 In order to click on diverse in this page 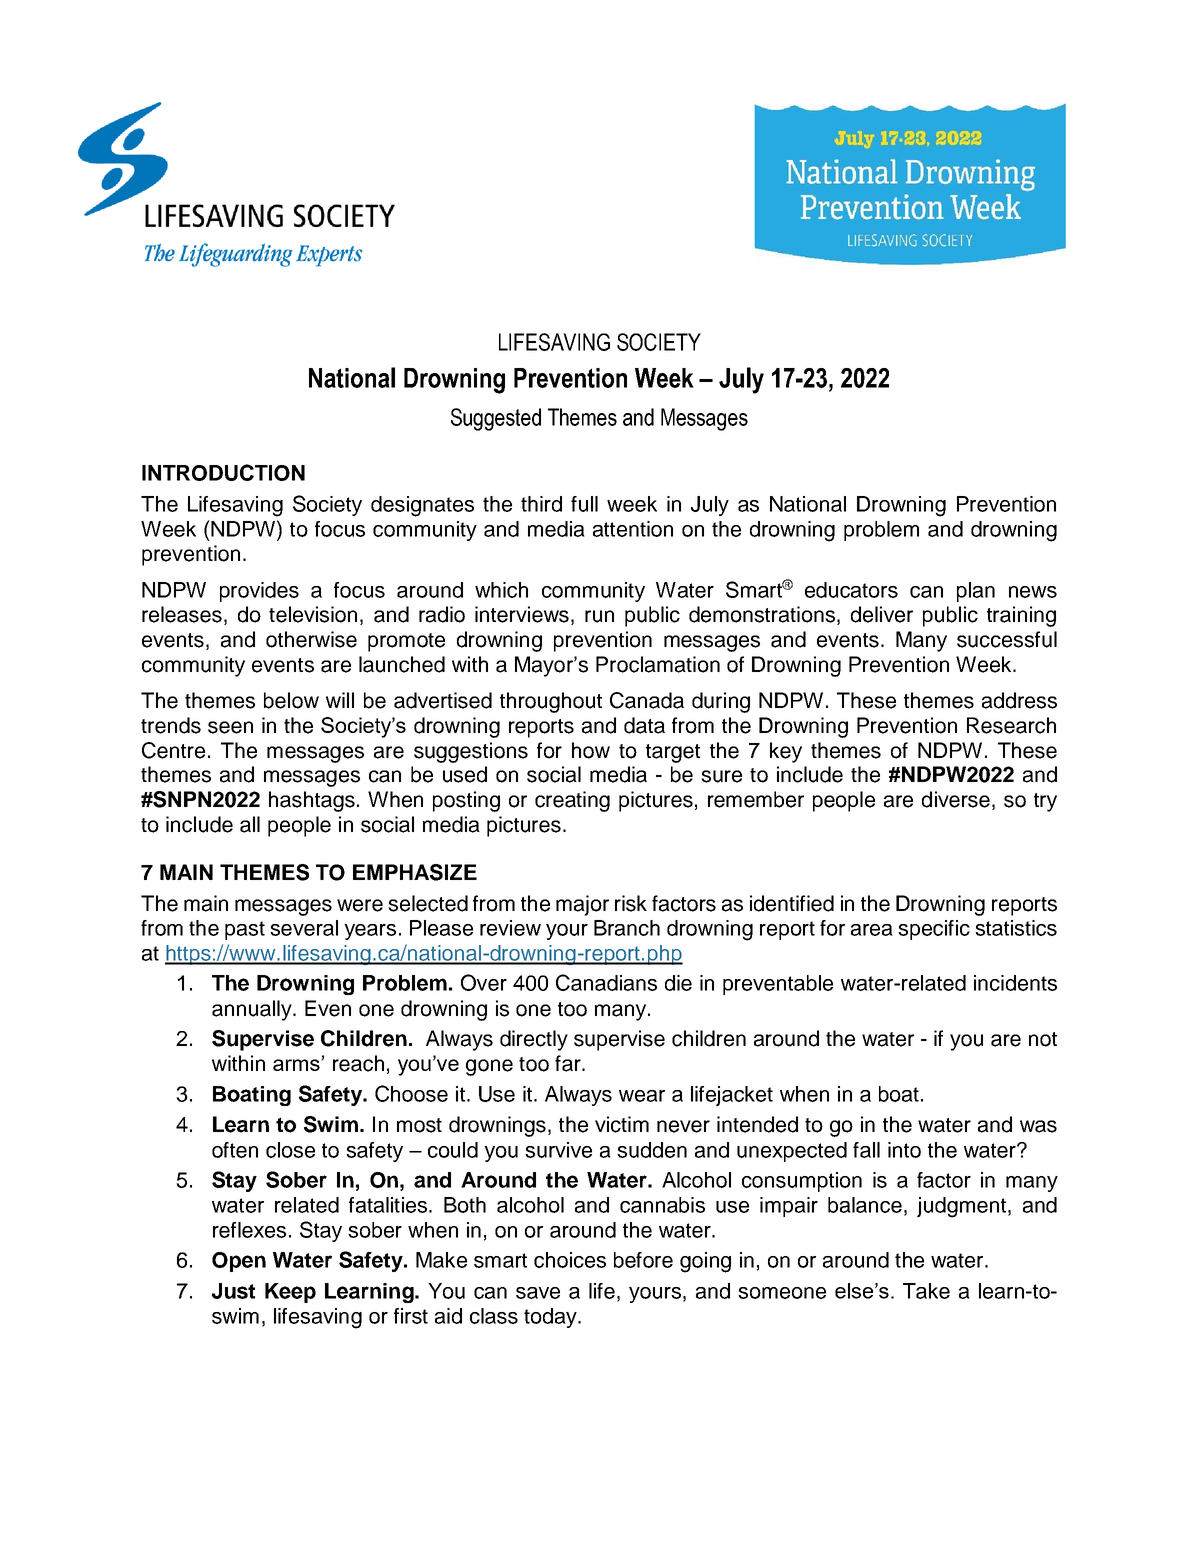, I will do `click(956, 799)`.
